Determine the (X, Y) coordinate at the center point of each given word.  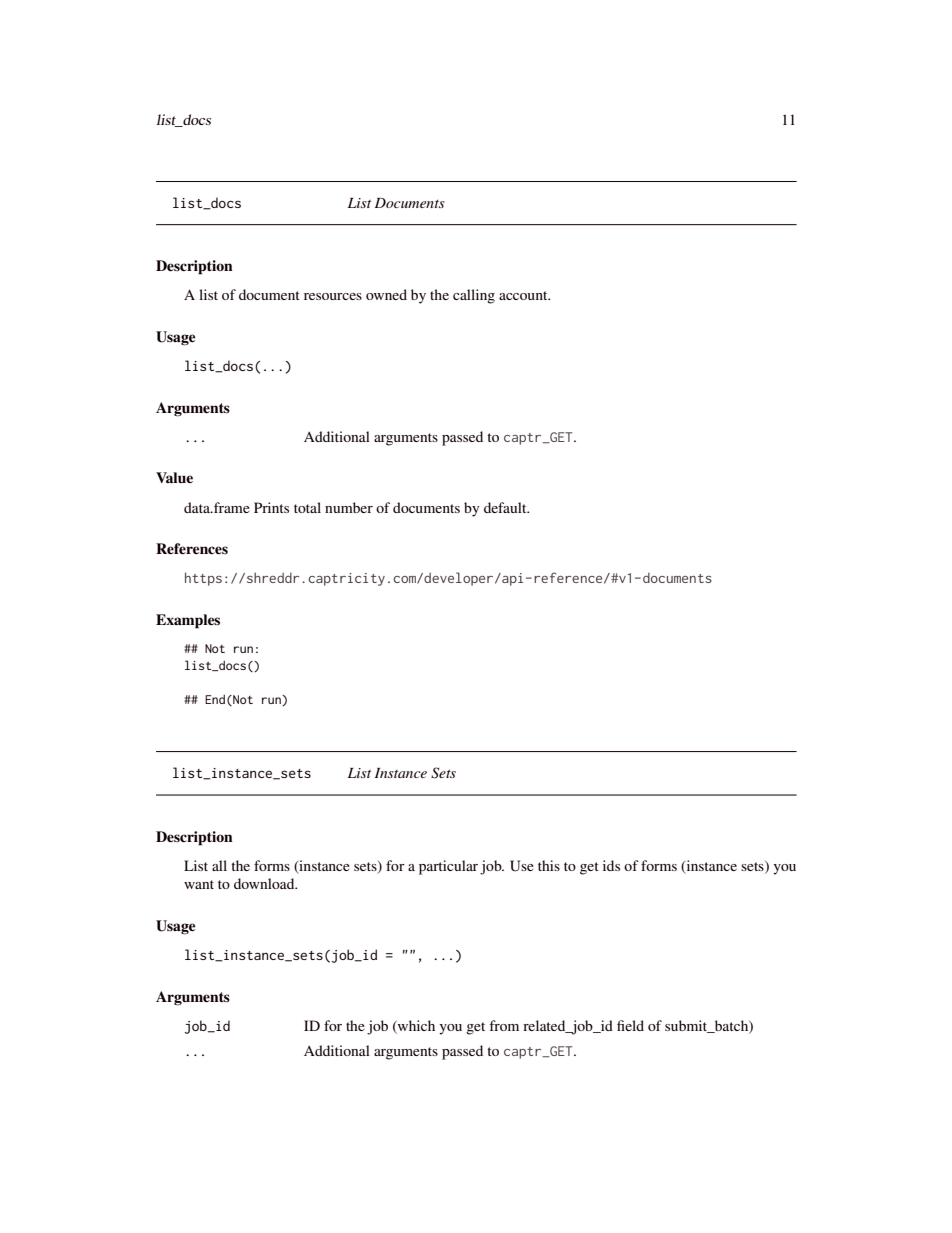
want (199, 884)
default (506, 507)
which (415, 1027)
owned (386, 294)
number (349, 507)
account (524, 295)
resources (333, 296)
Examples (188, 621)
